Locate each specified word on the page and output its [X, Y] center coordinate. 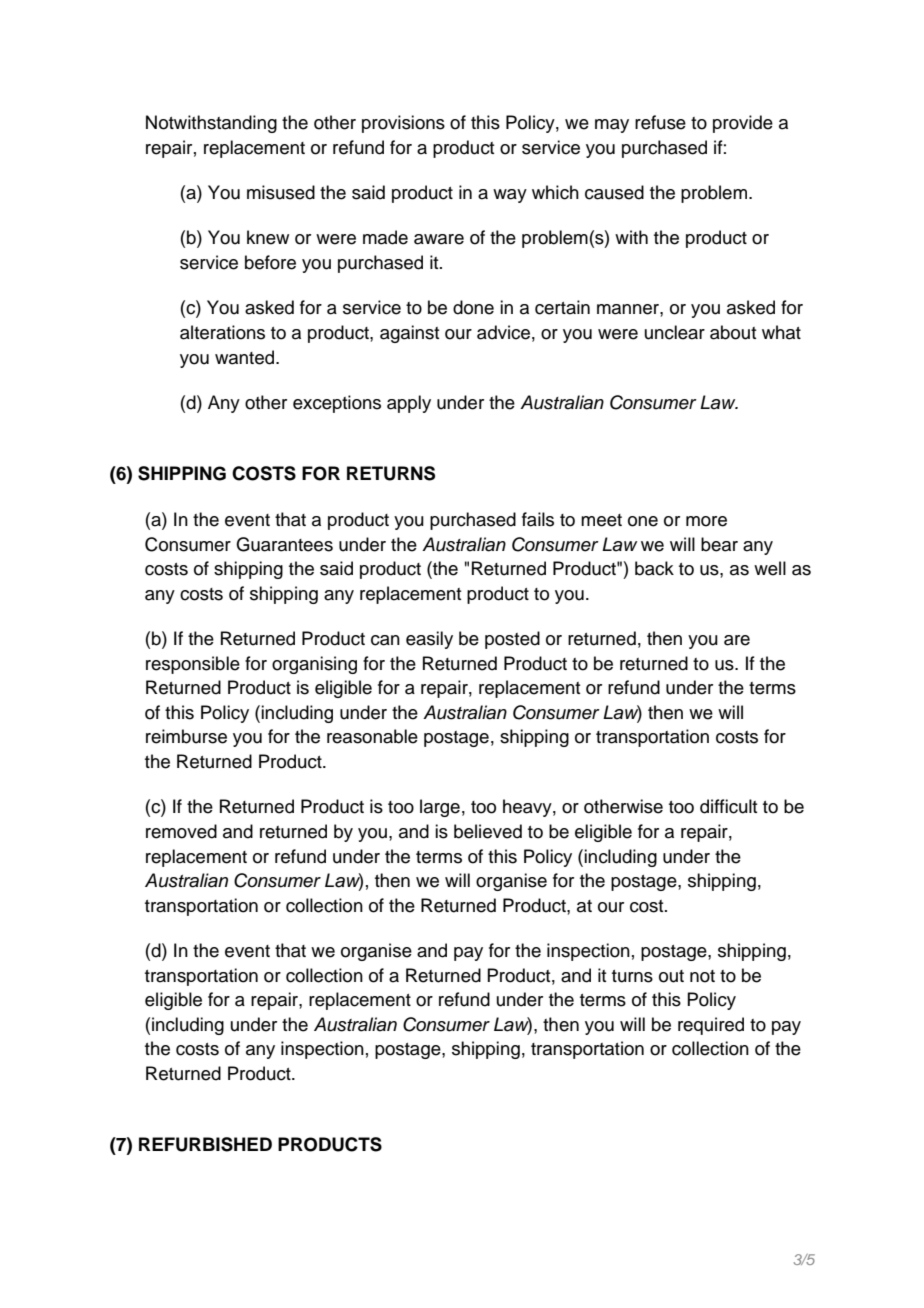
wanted [246, 357]
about [733, 332]
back [654, 568]
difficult [728, 806]
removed [181, 831]
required [711, 1026]
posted [512, 640]
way [510, 196]
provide [743, 124]
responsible [193, 665]
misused [281, 192]
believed [488, 831]
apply [409, 404]
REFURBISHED [205, 1144]
